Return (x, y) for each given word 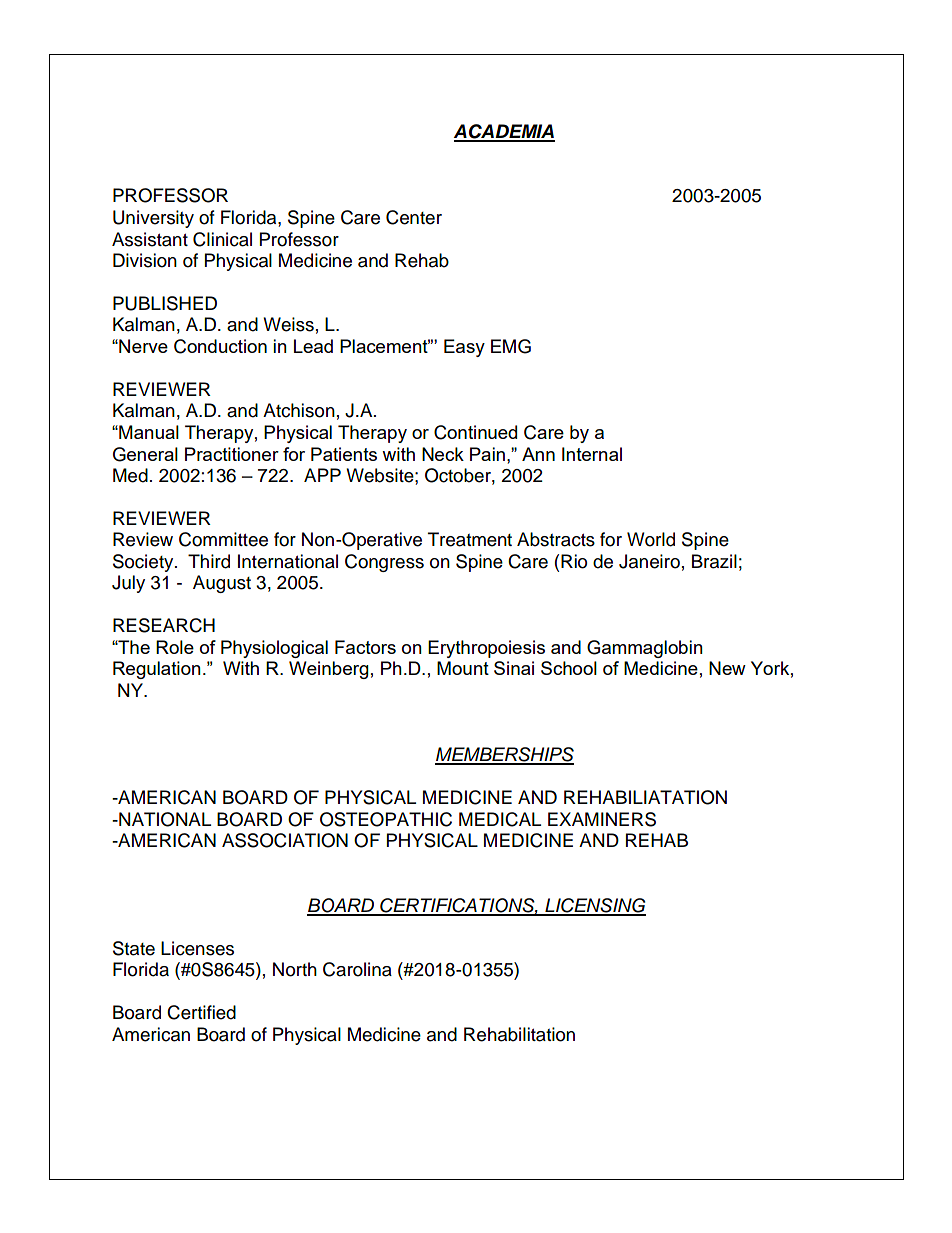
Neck (443, 454)
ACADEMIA (504, 132)
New (727, 668)
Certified (201, 1012)
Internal (592, 454)
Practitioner (232, 454)
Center (414, 217)
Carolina (357, 969)
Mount (463, 668)
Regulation (157, 670)
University (153, 219)
